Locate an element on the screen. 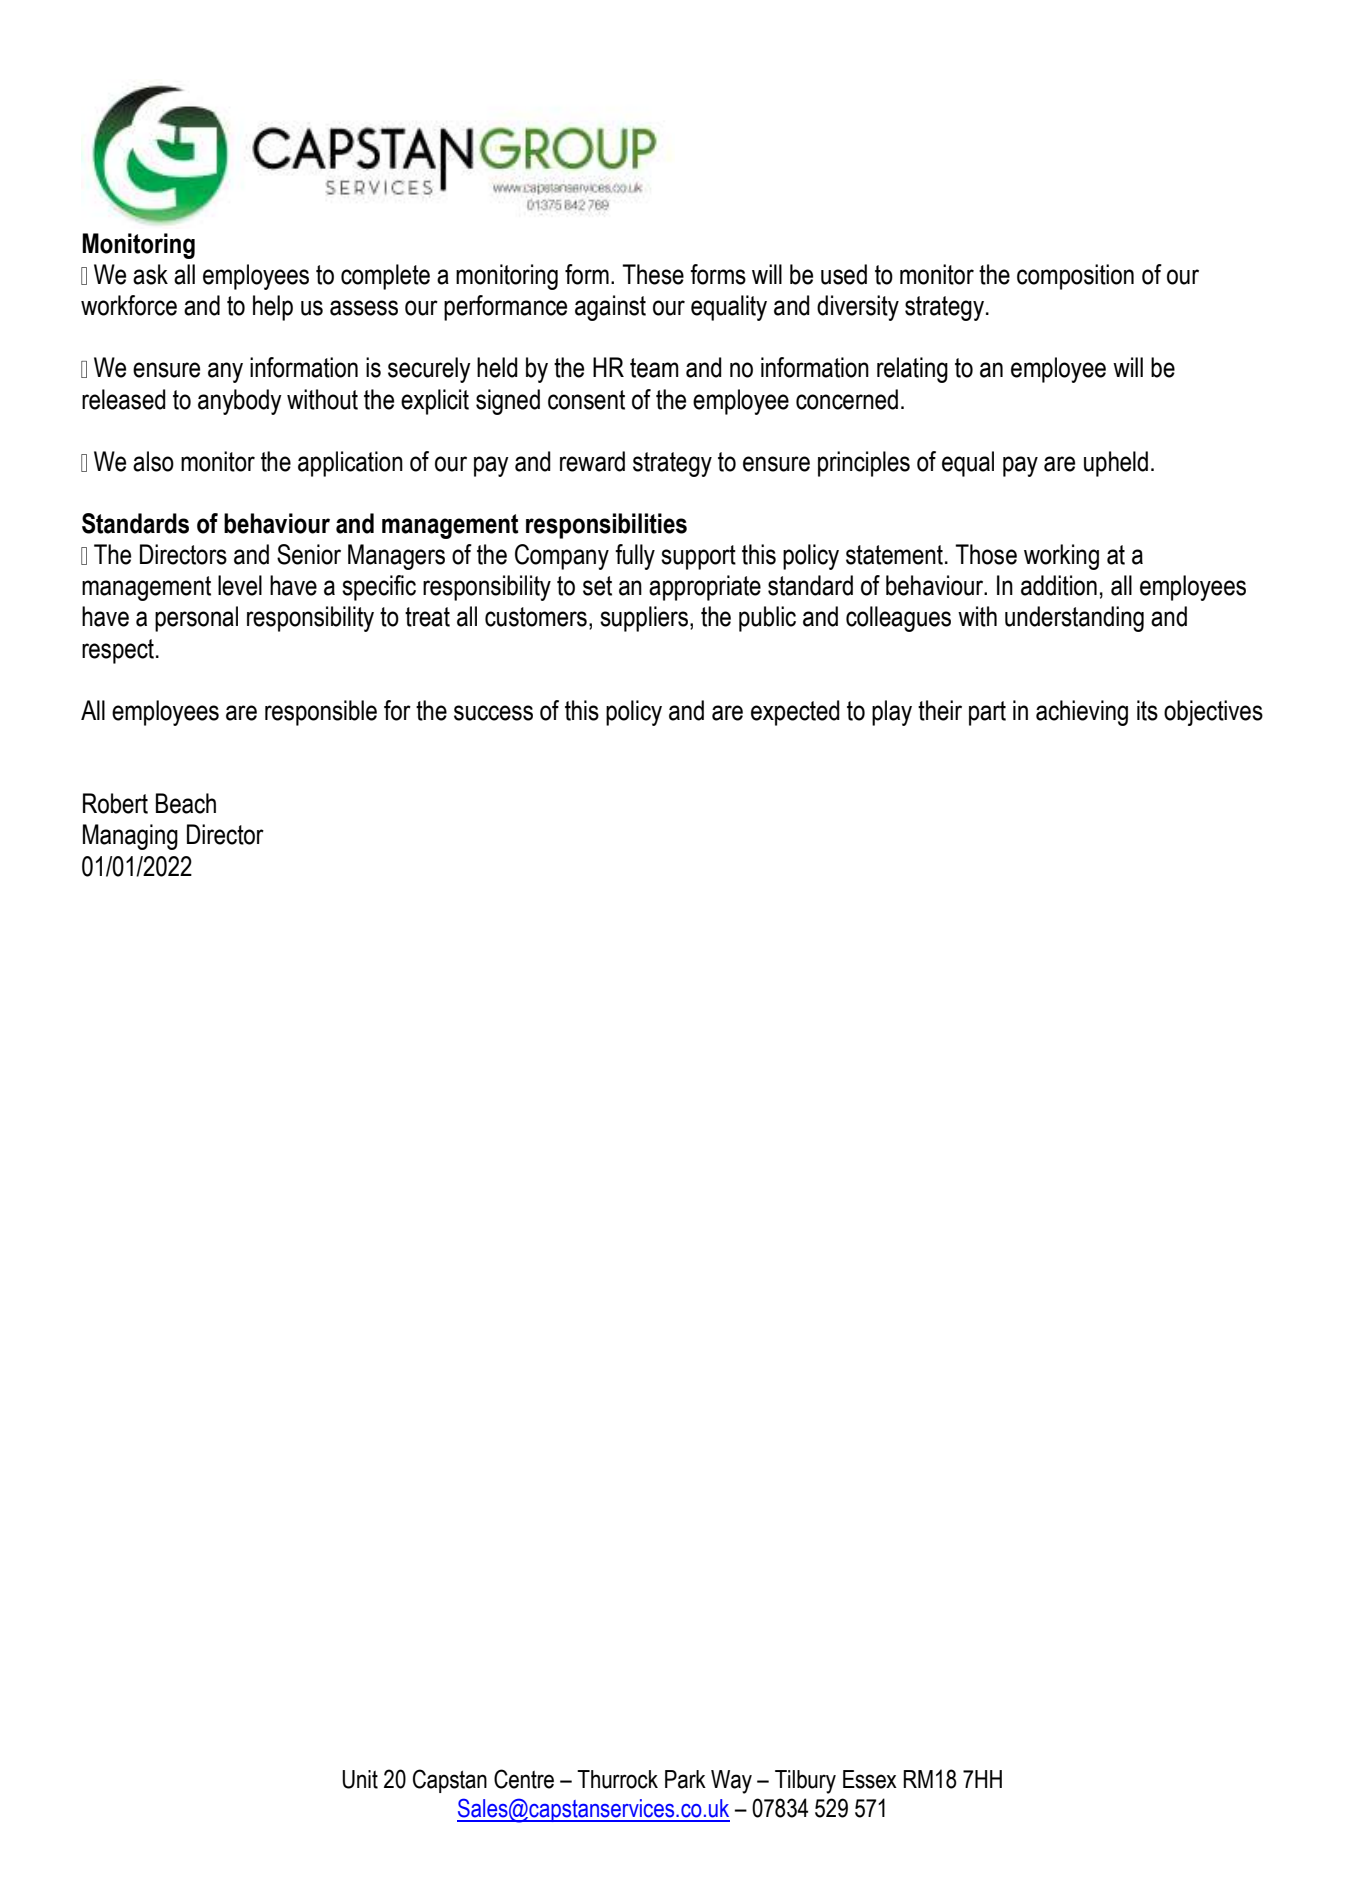 Image resolution: width=1345 pixels, height=1902 pixels. Managing is located at coordinates (130, 837).
